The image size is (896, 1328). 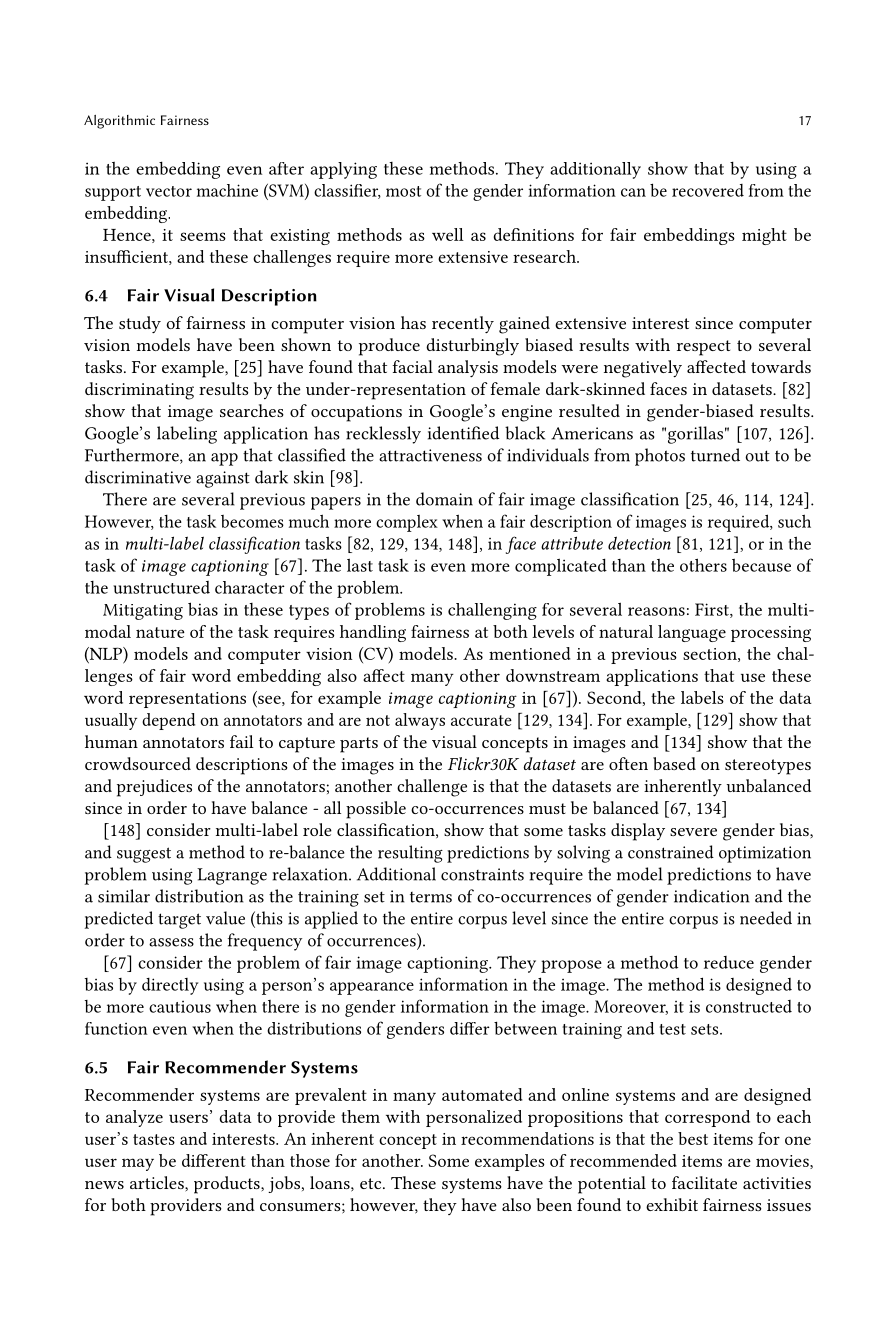 What do you see at coordinates (228, 1185) in the screenshot?
I see `products` at bounding box center [228, 1185].
